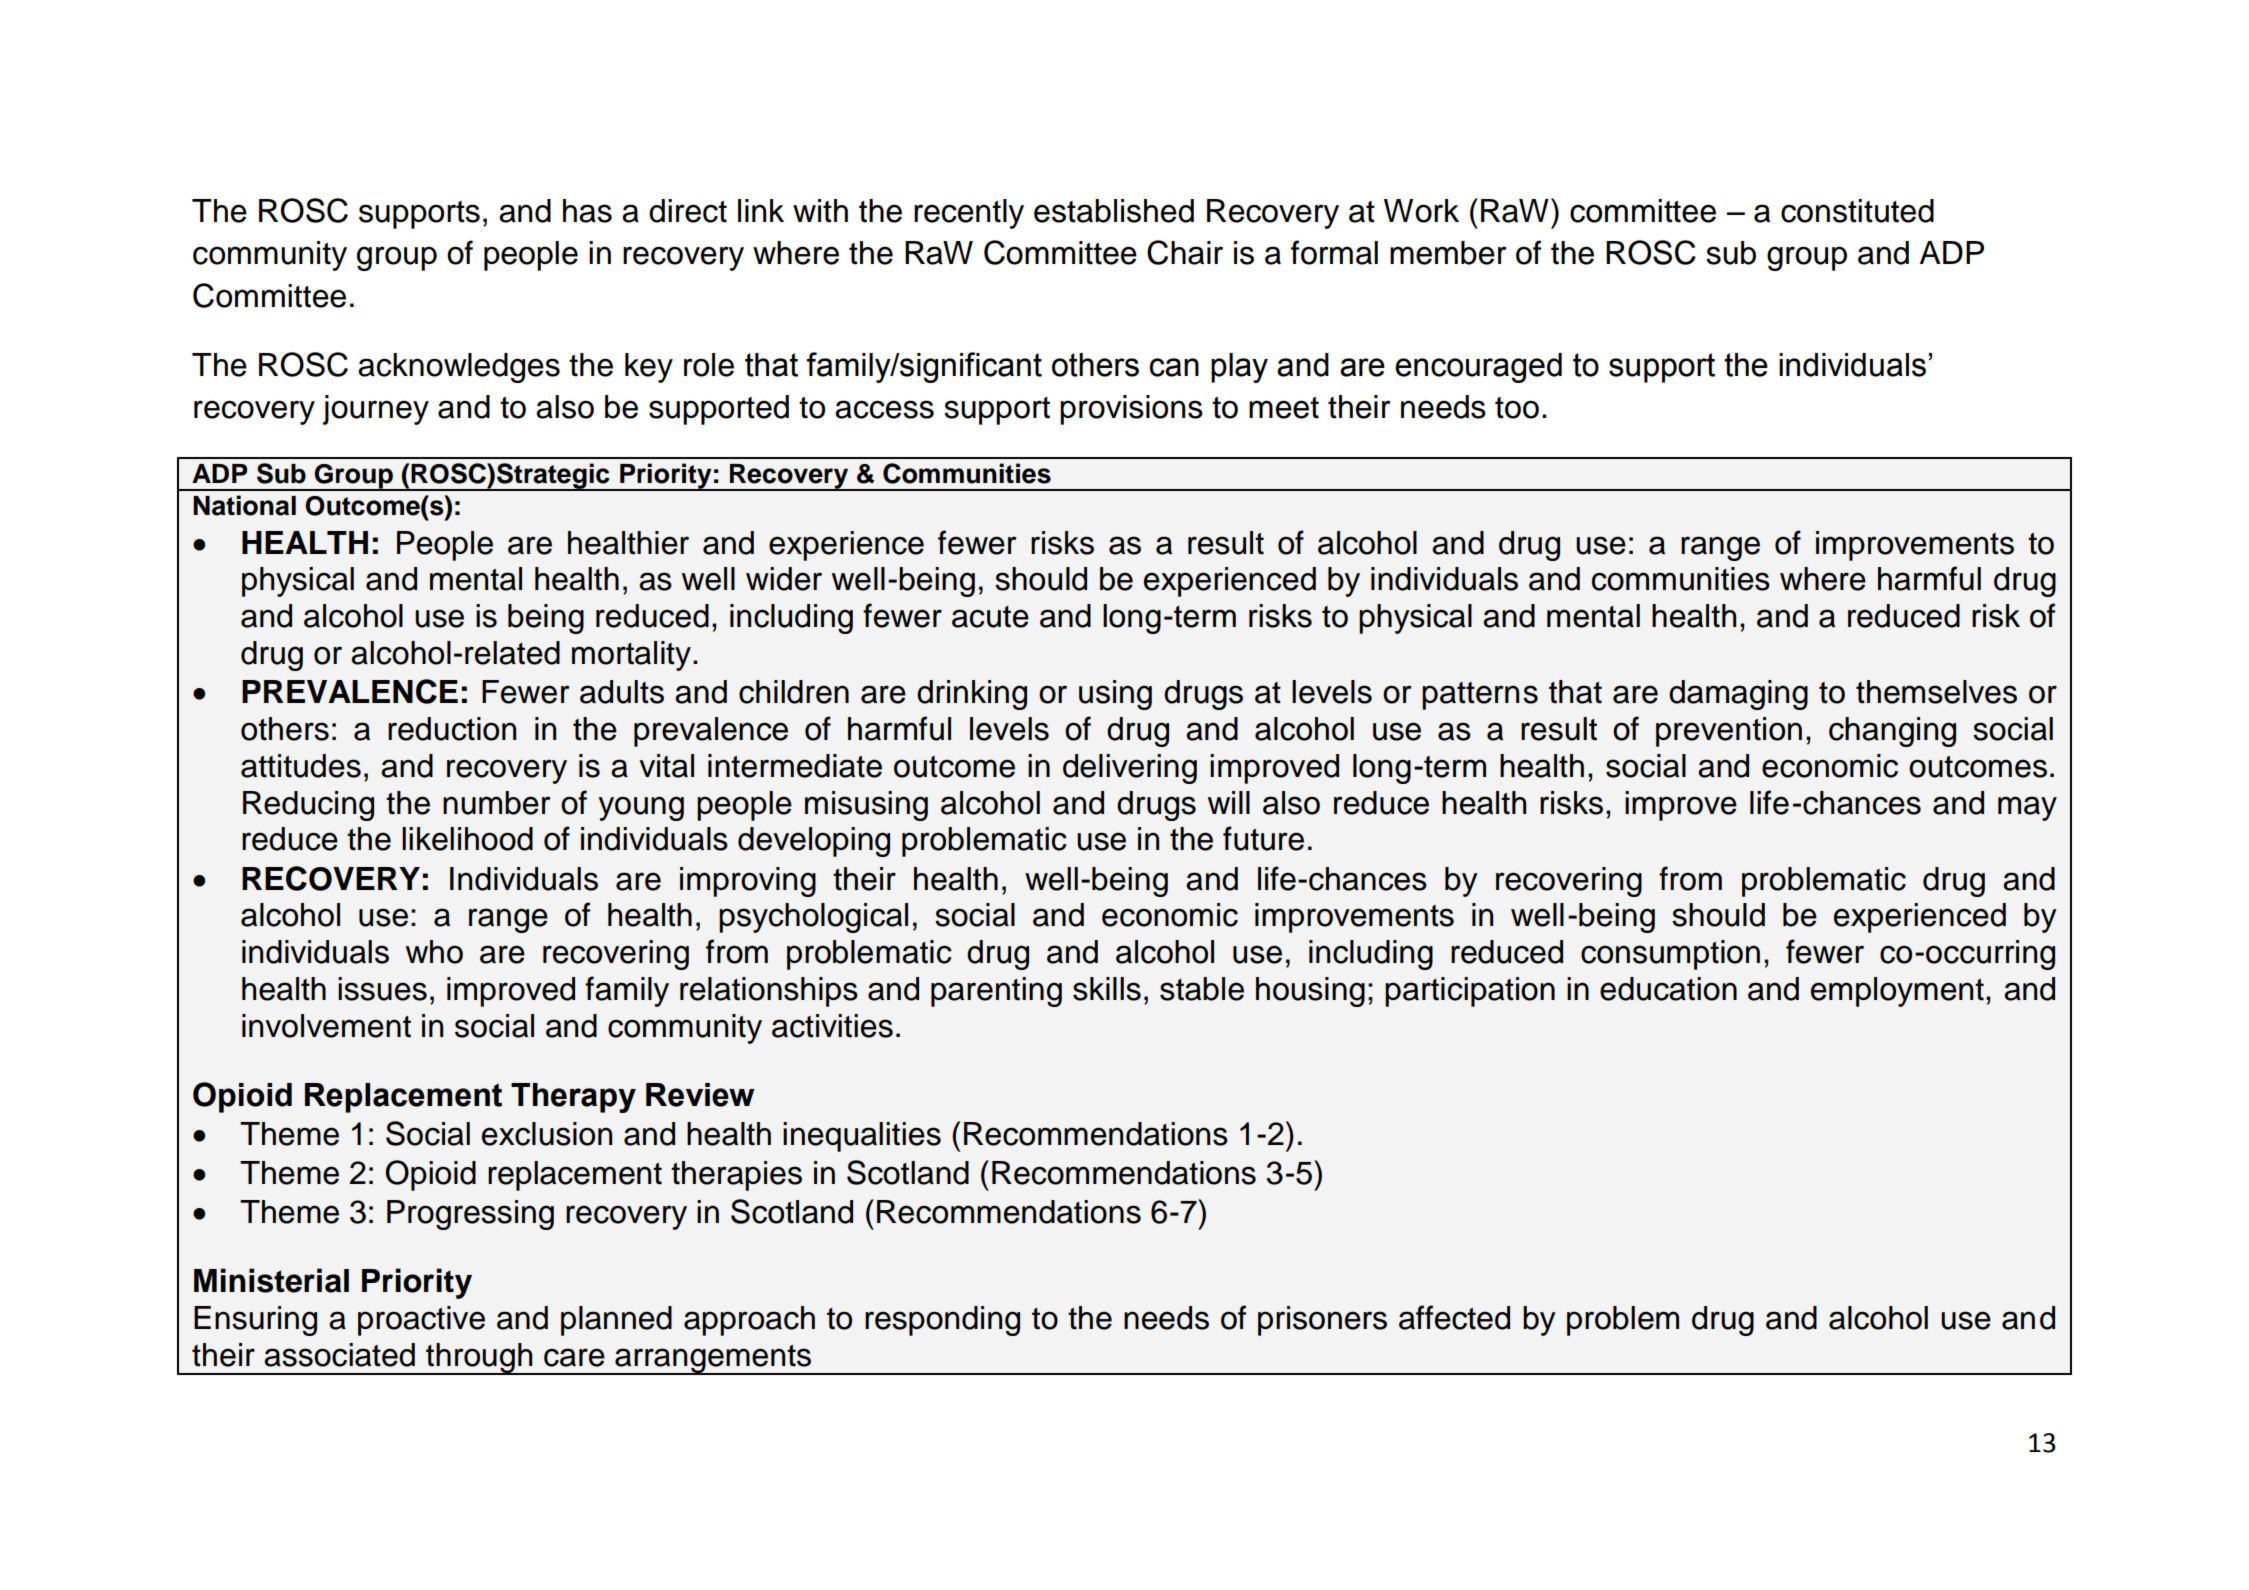 The height and width of the page is (1590, 2249). What do you see at coordinates (1857, 211) in the page?
I see `constituted` at bounding box center [1857, 211].
